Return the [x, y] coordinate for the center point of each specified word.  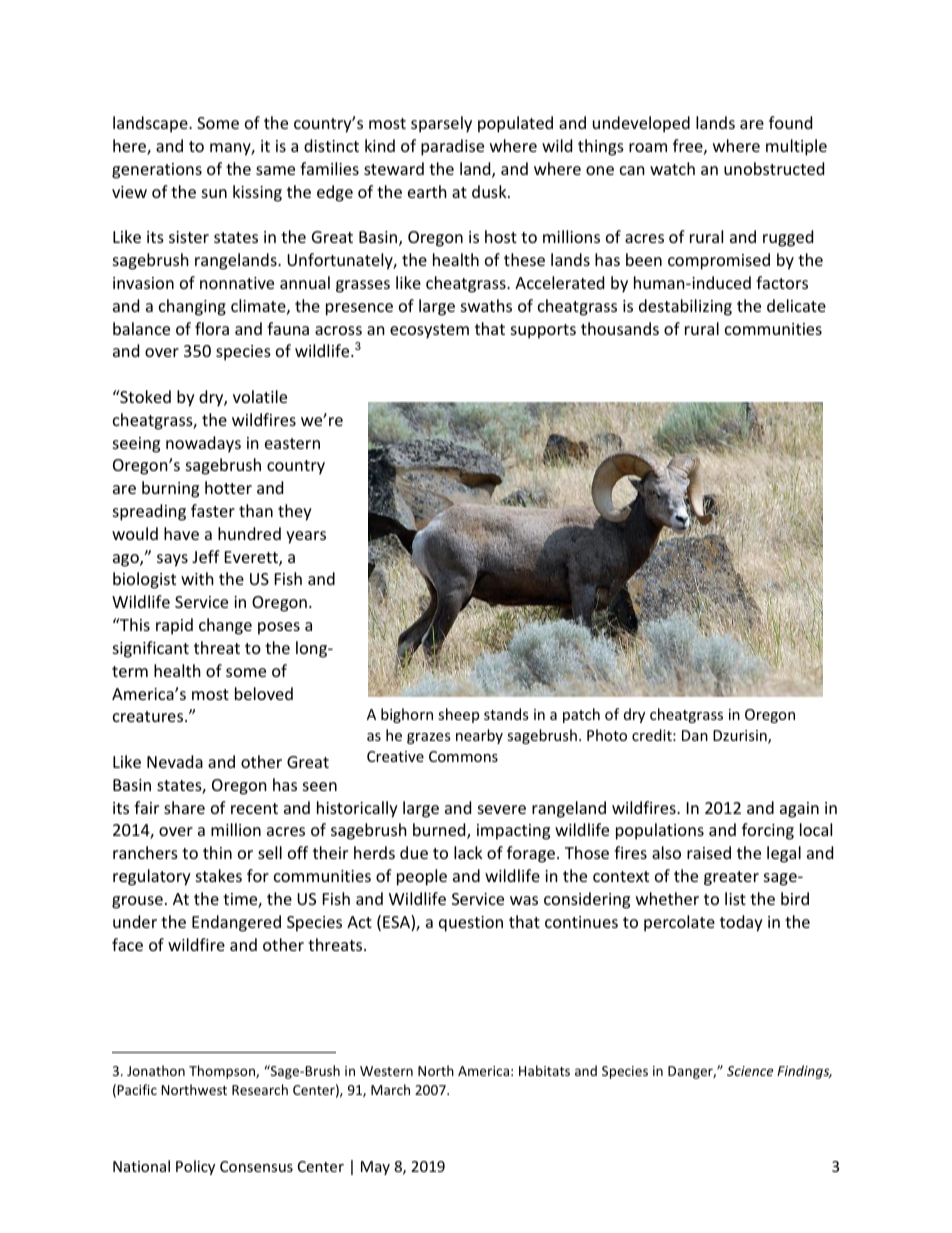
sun [214, 193]
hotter [228, 487]
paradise [452, 147]
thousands [620, 328]
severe [502, 809]
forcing [768, 831]
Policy [195, 1167]
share [184, 807]
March [390, 1089]
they [295, 512]
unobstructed [774, 168]
